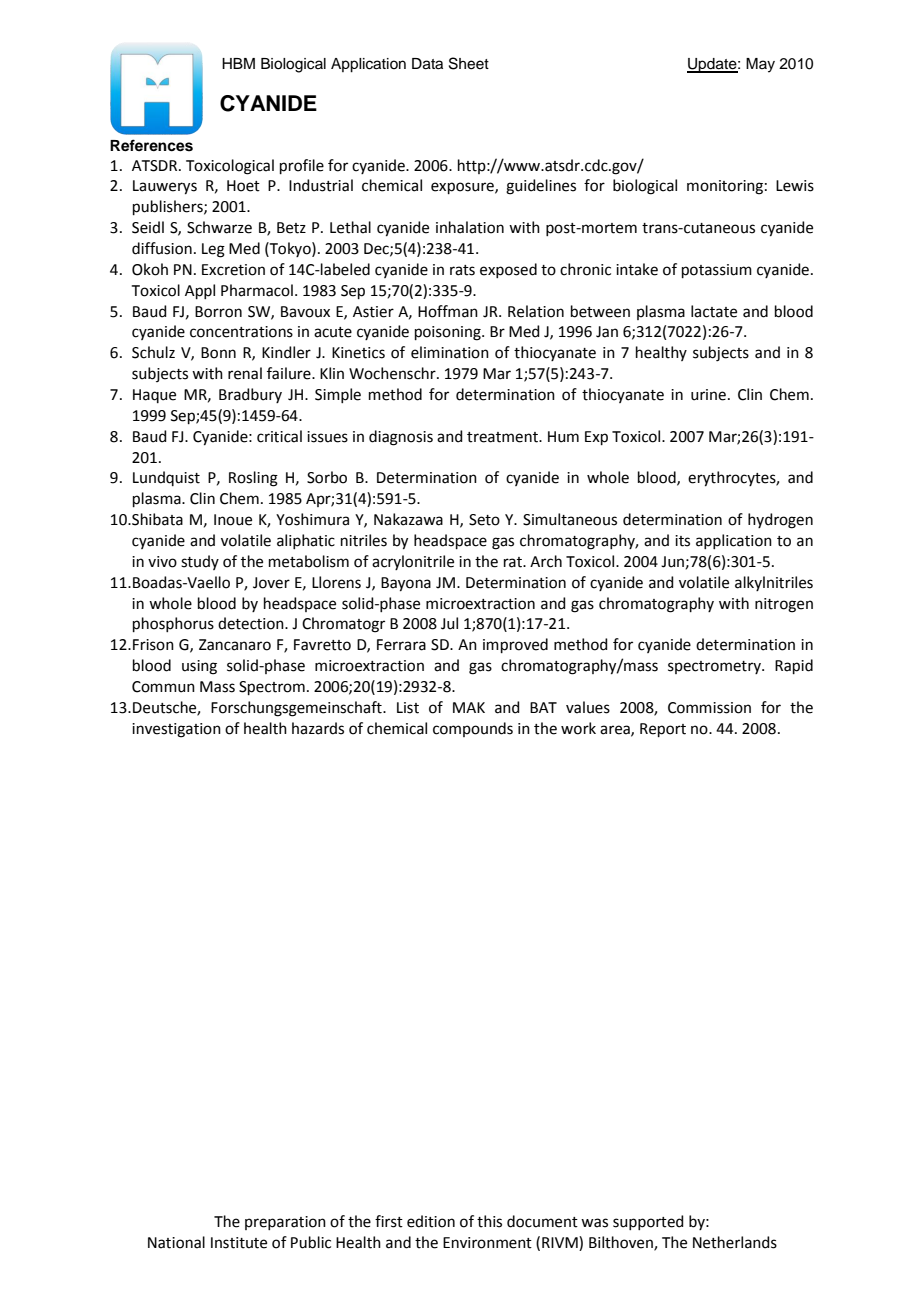 This screenshot has width=924, height=1308. What do you see at coordinates (239, 1243) in the screenshot?
I see `Institute` at bounding box center [239, 1243].
